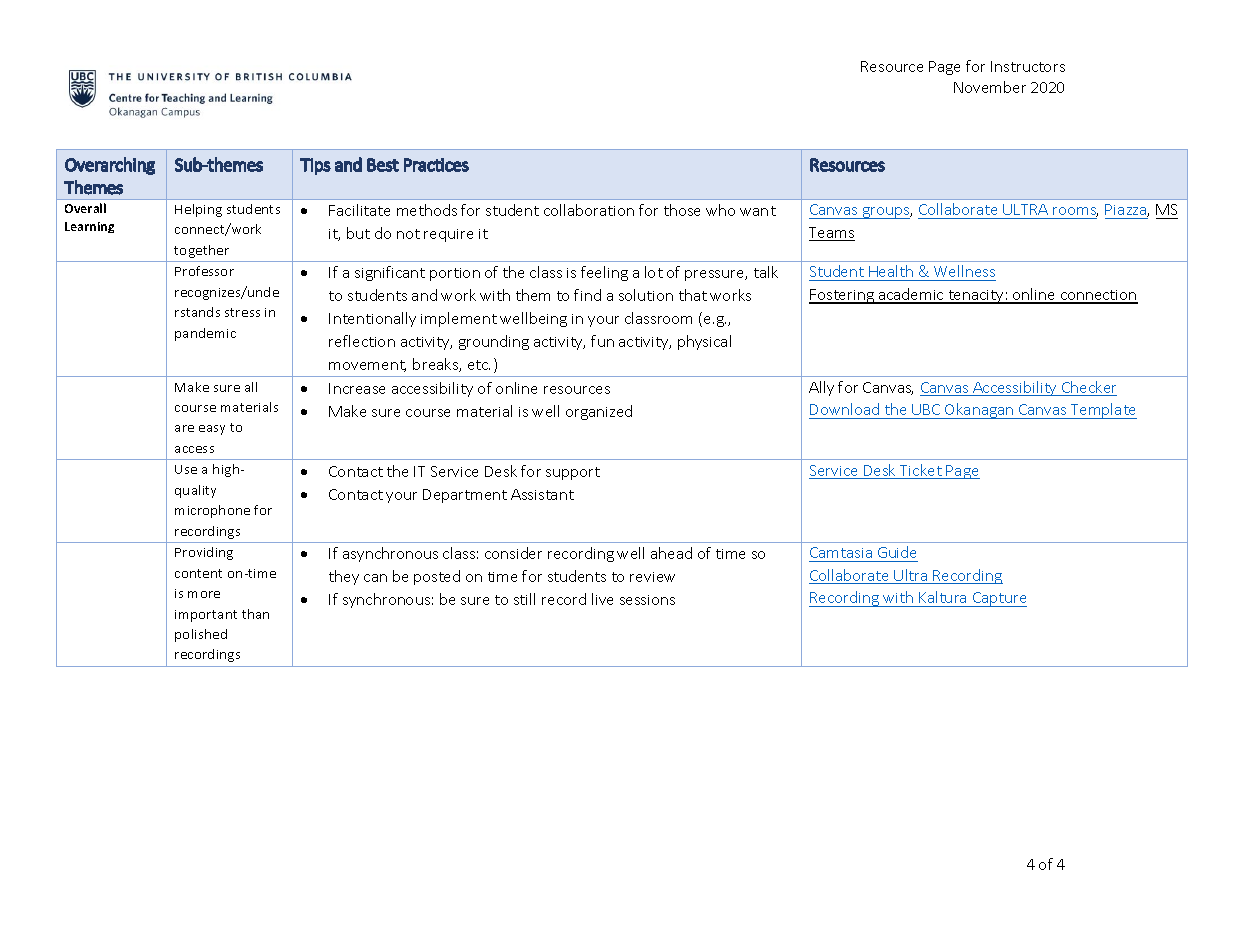  Describe the element at coordinates (602, 599) in the screenshot. I see `live` at that location.
